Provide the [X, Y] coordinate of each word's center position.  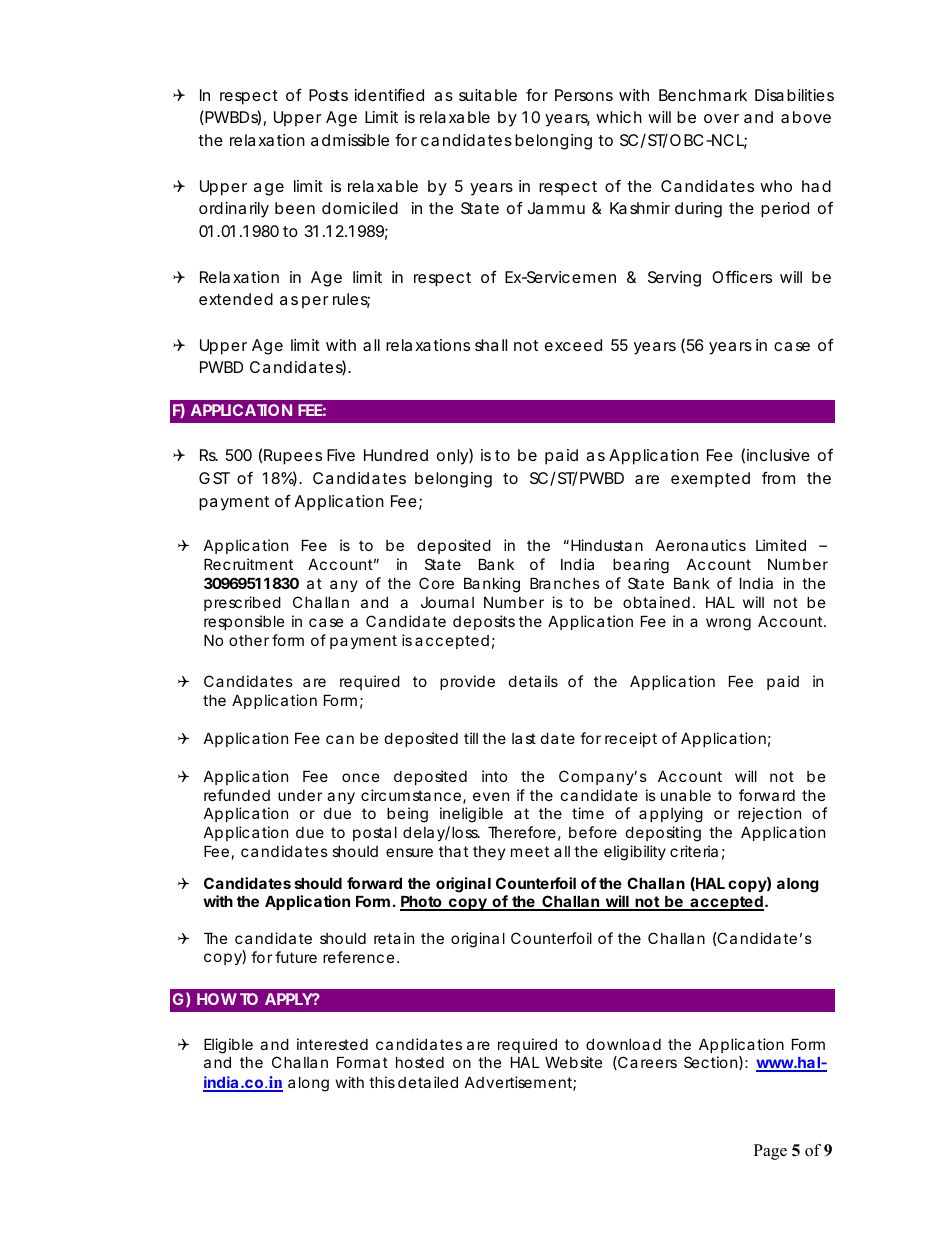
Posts [328, 95]
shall [491, 345]
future [296, 957]
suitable [488, 95]
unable [686, 795]
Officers [742, 276]
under [300, 795]
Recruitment [248, 564]
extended [236, 299]
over [721, 118]
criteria [694, 851]
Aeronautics [700, 545]
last [524, 738]
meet [530, 851]
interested [332, 1044]
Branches [565, 583]
